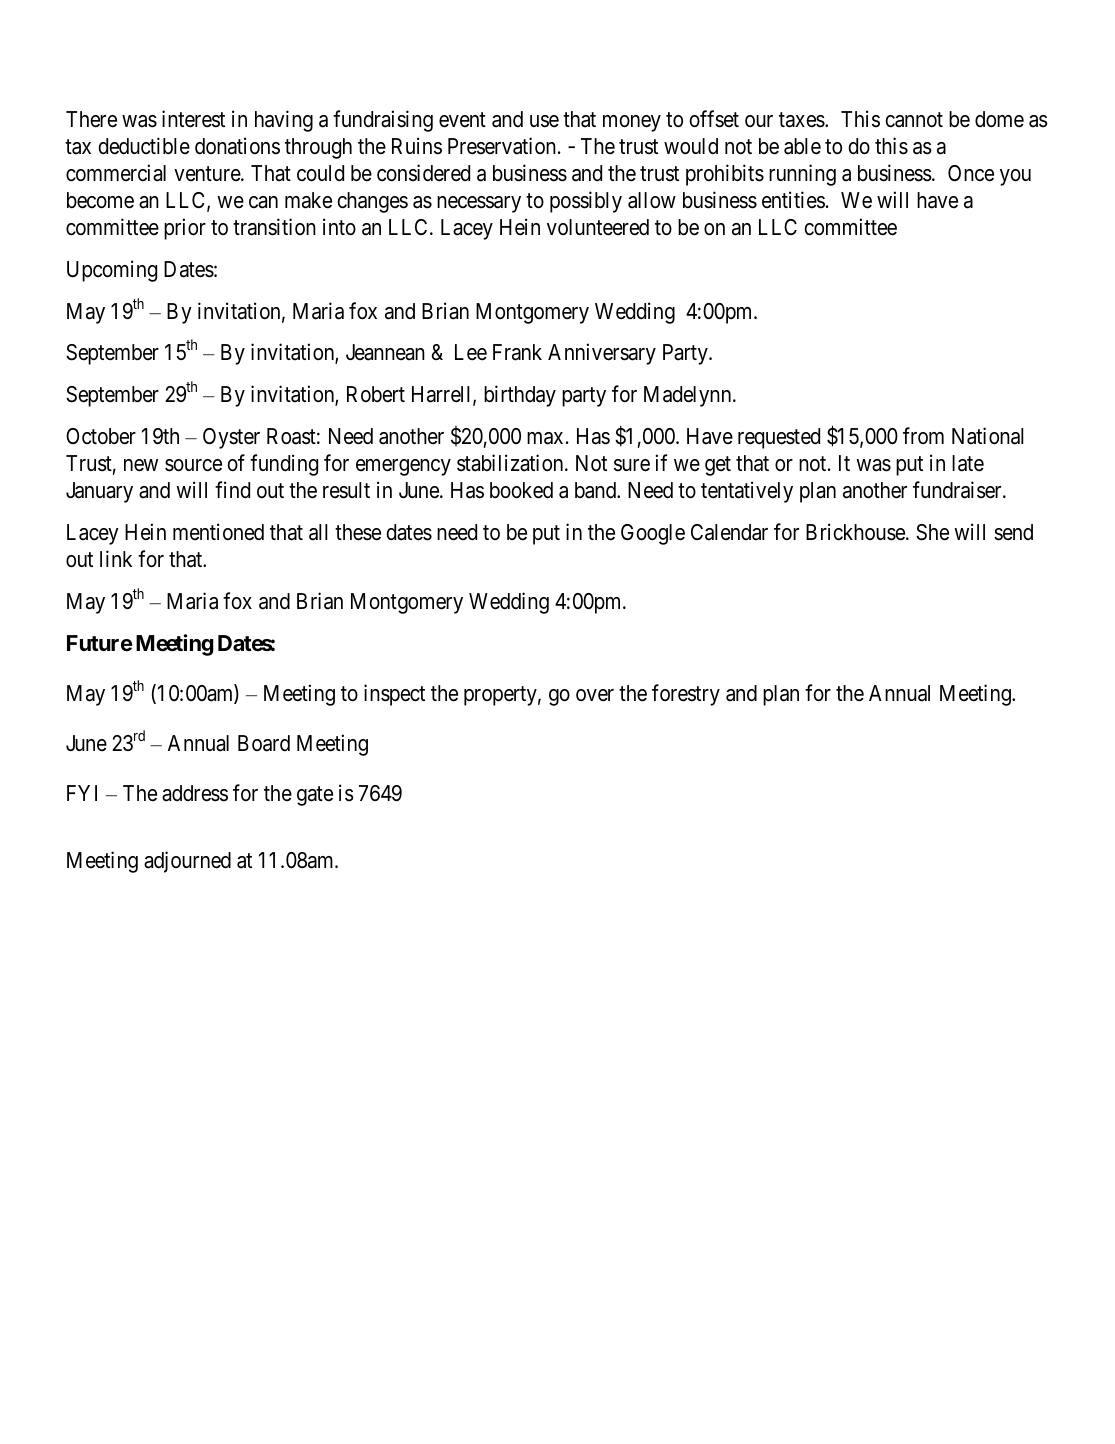 The image size is (1115, 1444). Describe the element at coordinates (923, 435) in the screenshot. I see `from` at that location.
